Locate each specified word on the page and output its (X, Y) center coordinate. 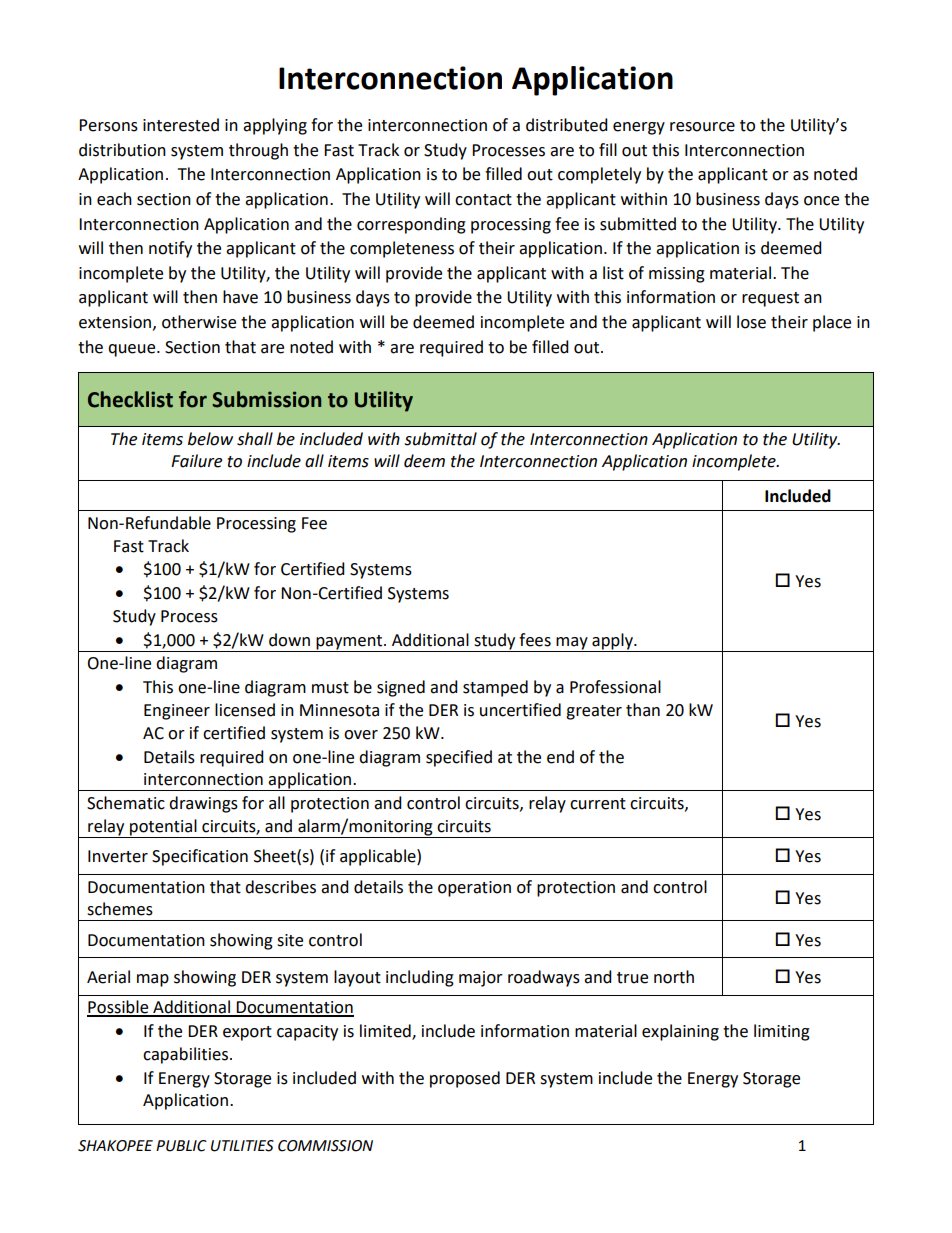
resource (702, 127)
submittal (440, 439)
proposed (465, 1079)
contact (483, 200)
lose (751, 322)
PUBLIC (181, 1146)
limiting (782, 1032)
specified (459, 758)
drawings (203, 804)
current (598, 804)
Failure (196, 461)
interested (181, 125)
